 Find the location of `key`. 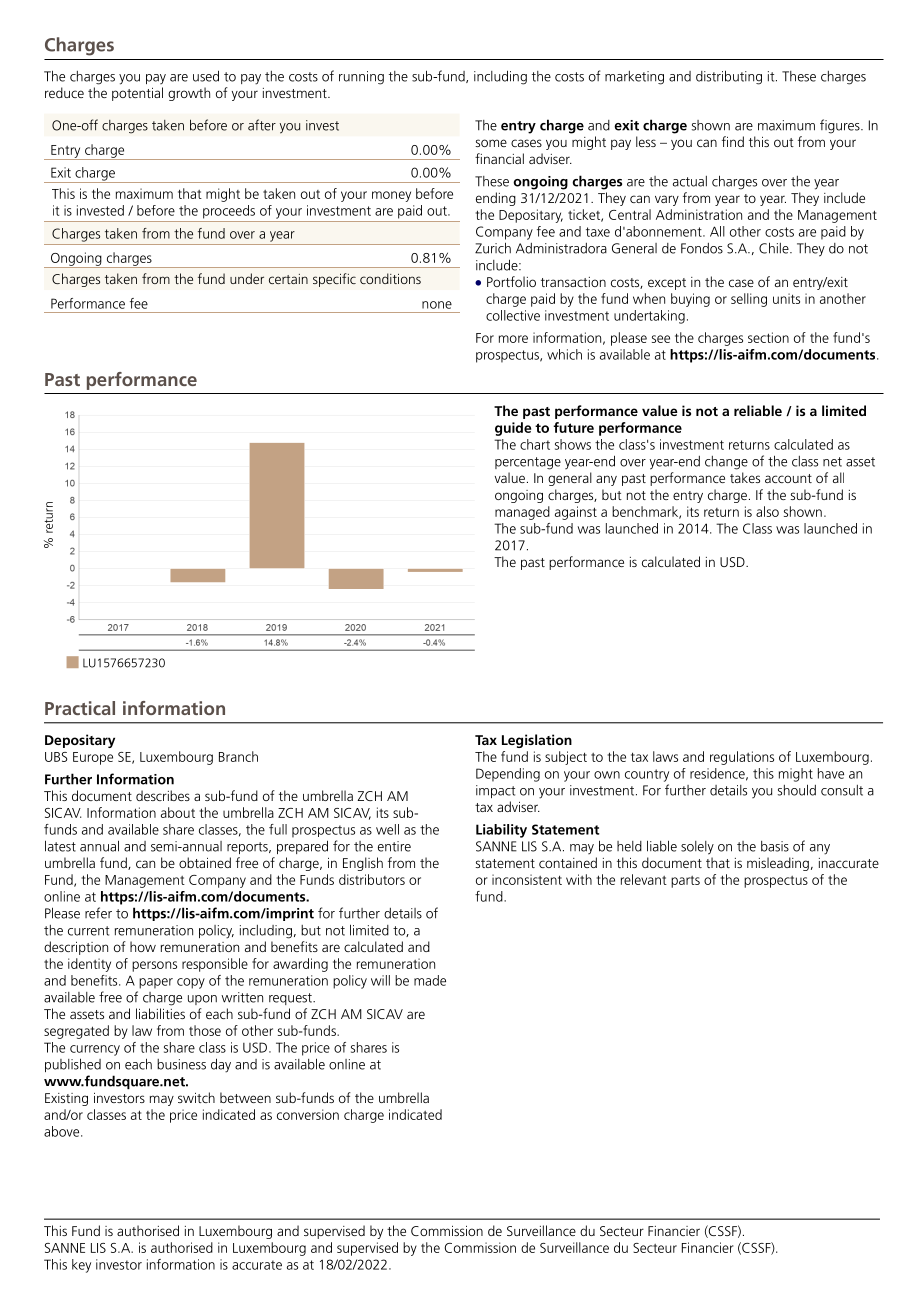

key is located at coordinates (81, 1266).
